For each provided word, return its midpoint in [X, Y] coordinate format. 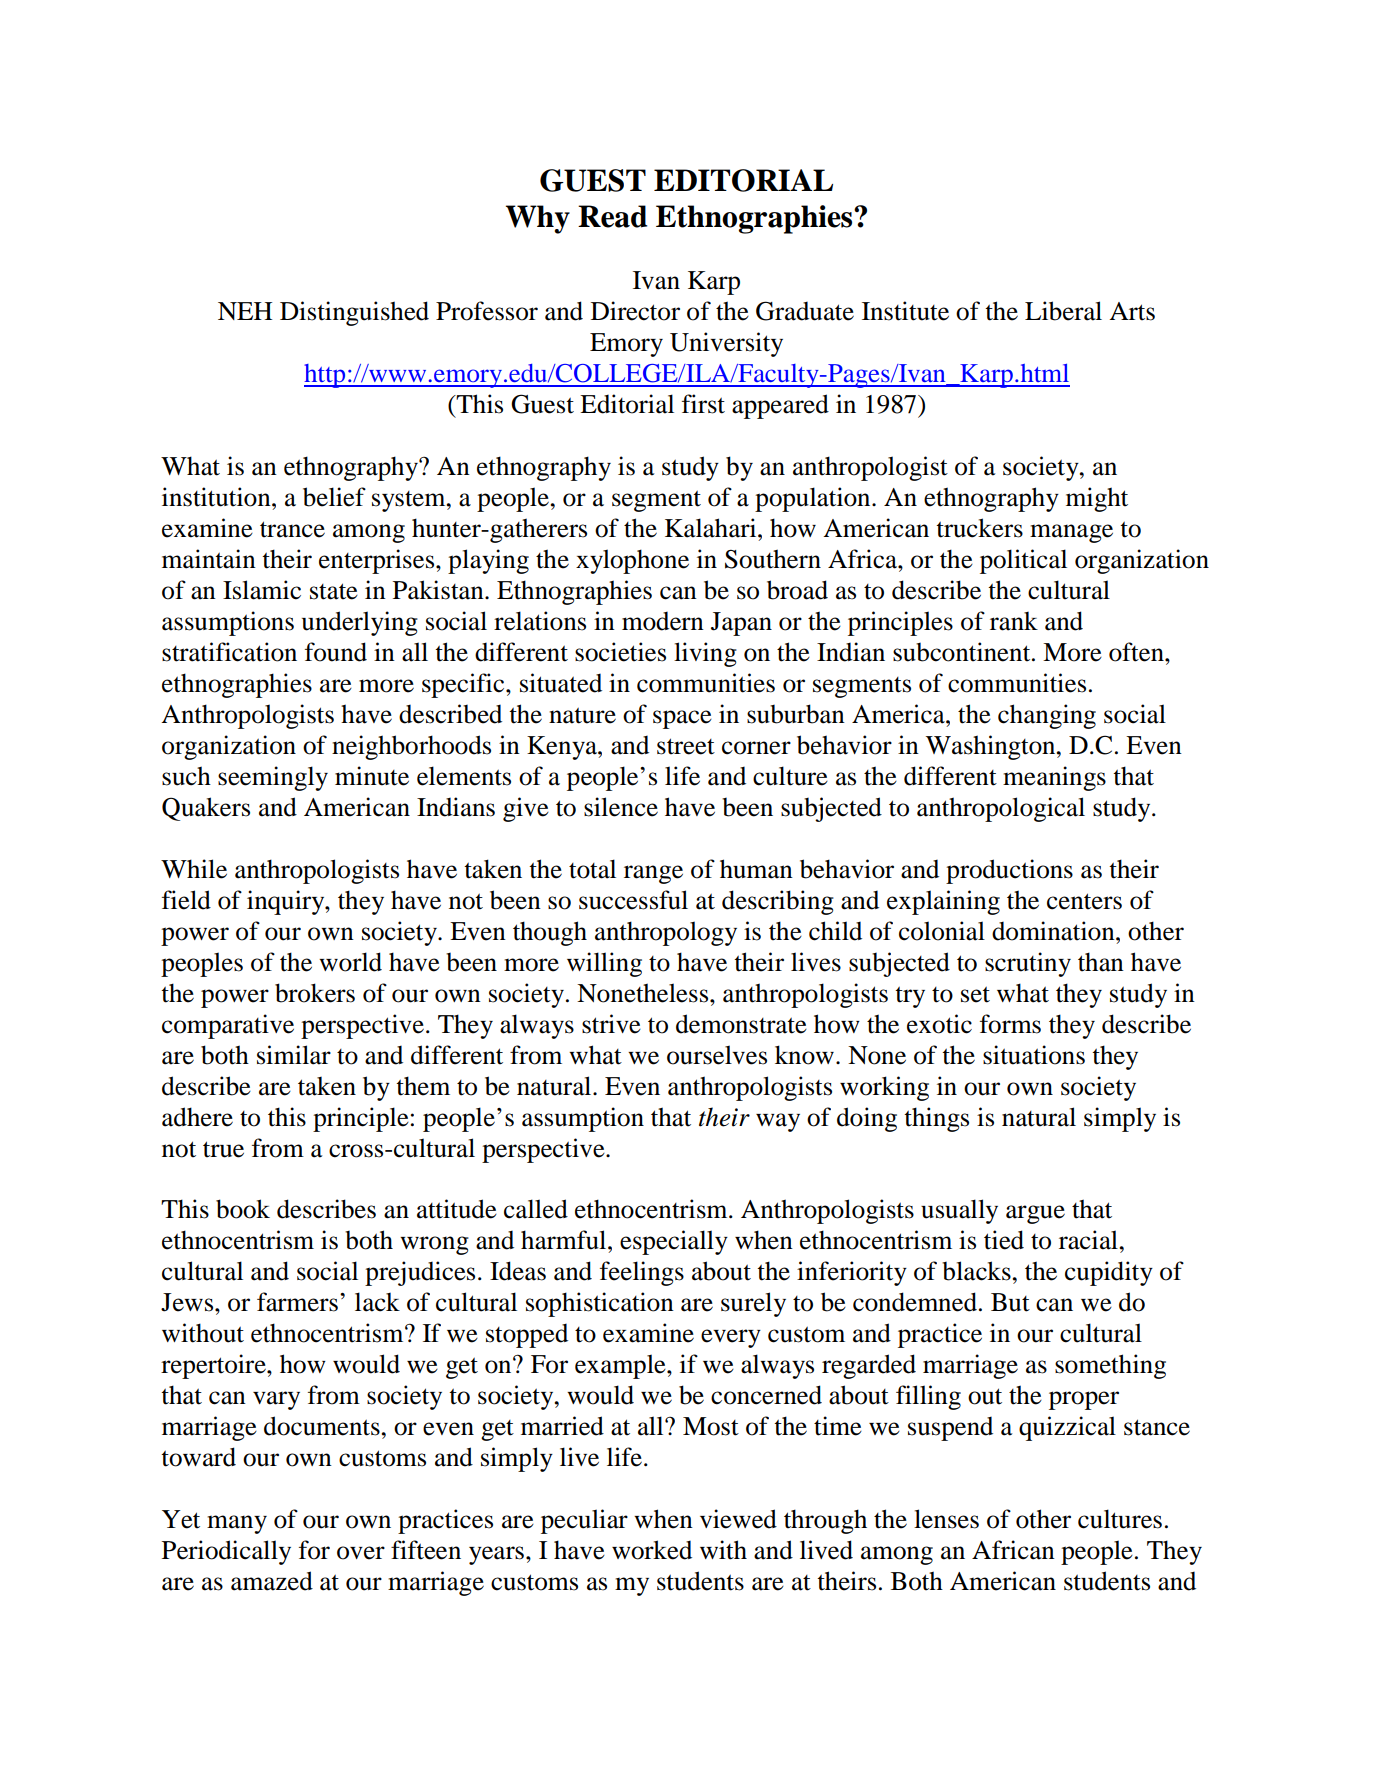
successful [633, 900]
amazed [272, 1581]
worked [652, 1550]
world [350, 962]
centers [1084, 901]
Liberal [1063, 311]
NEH [245, 311]
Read [612, 216]
